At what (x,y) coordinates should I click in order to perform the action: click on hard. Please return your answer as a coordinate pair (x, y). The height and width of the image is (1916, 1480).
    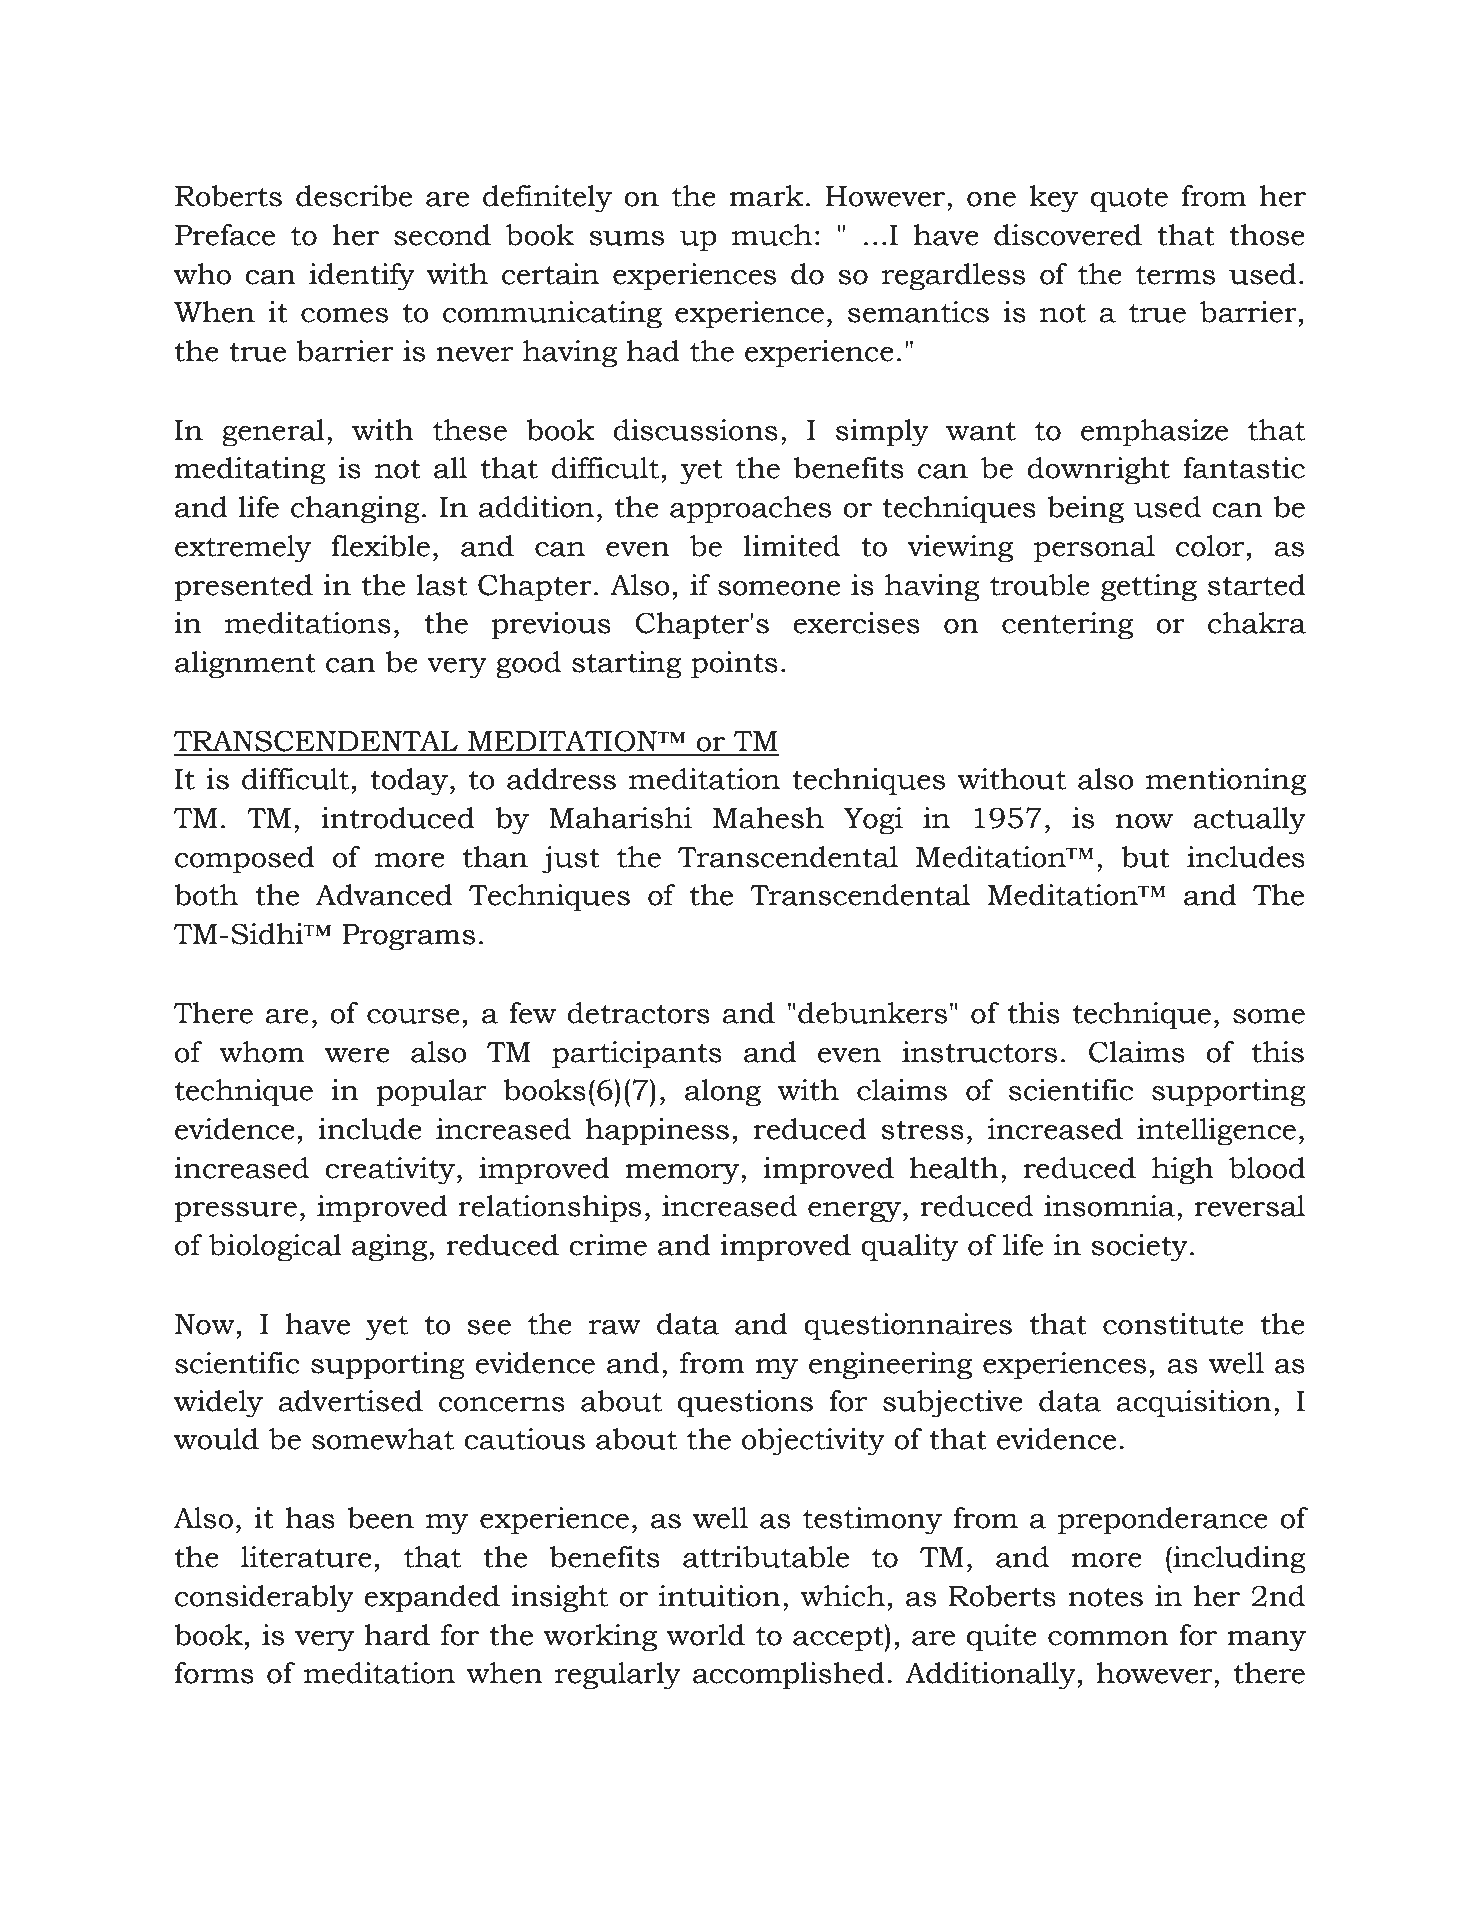
    Looking at the image, I should click on (397, 1635).
